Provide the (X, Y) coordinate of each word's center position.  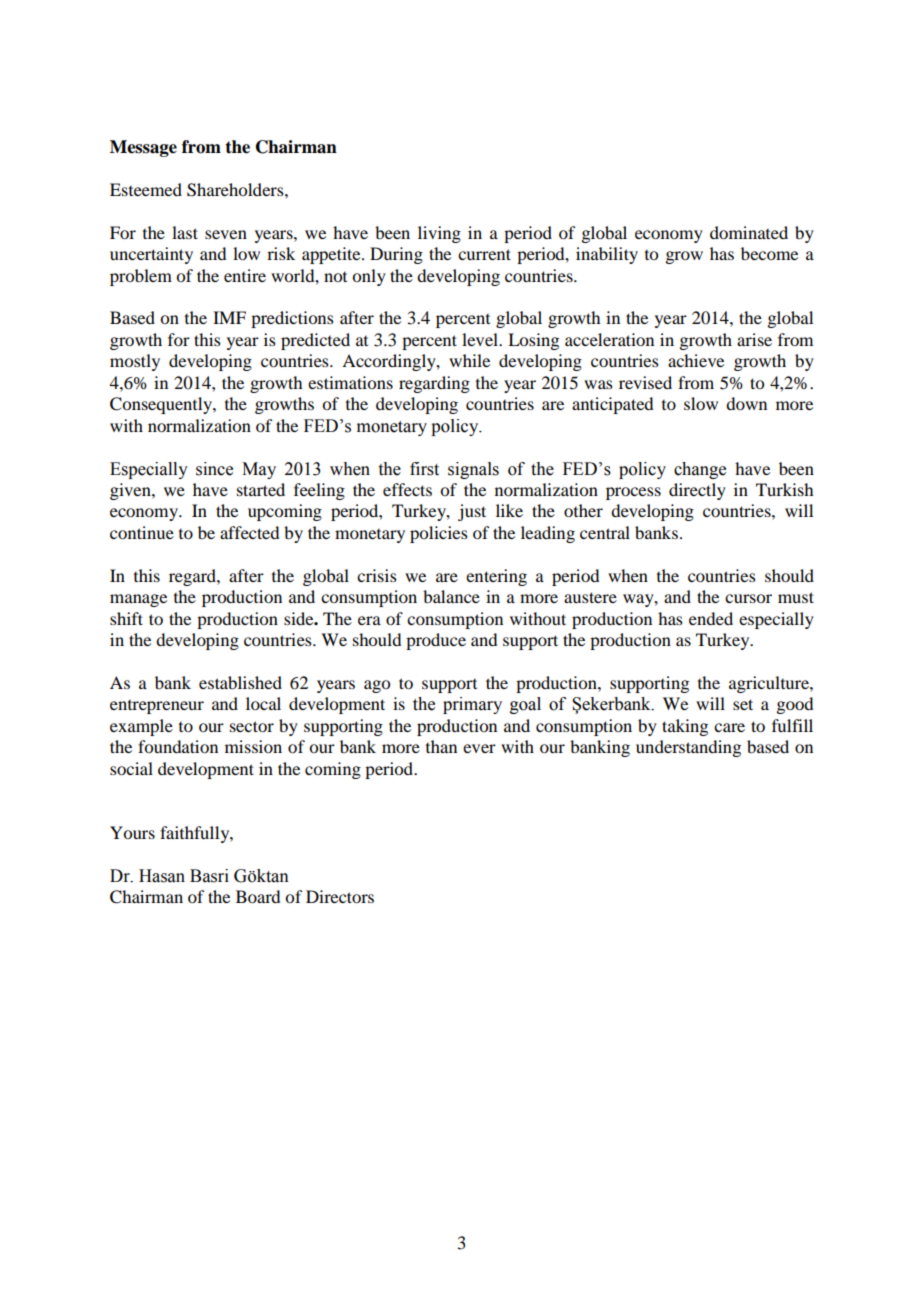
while (469, 360)
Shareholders (236, 190)
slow (701, 403)
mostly (135, 362)
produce (436, 641)
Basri (209, 876)
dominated (749, 232)
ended (711, 618)
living (439, 234)
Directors (340, 896)
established (240, 682)
